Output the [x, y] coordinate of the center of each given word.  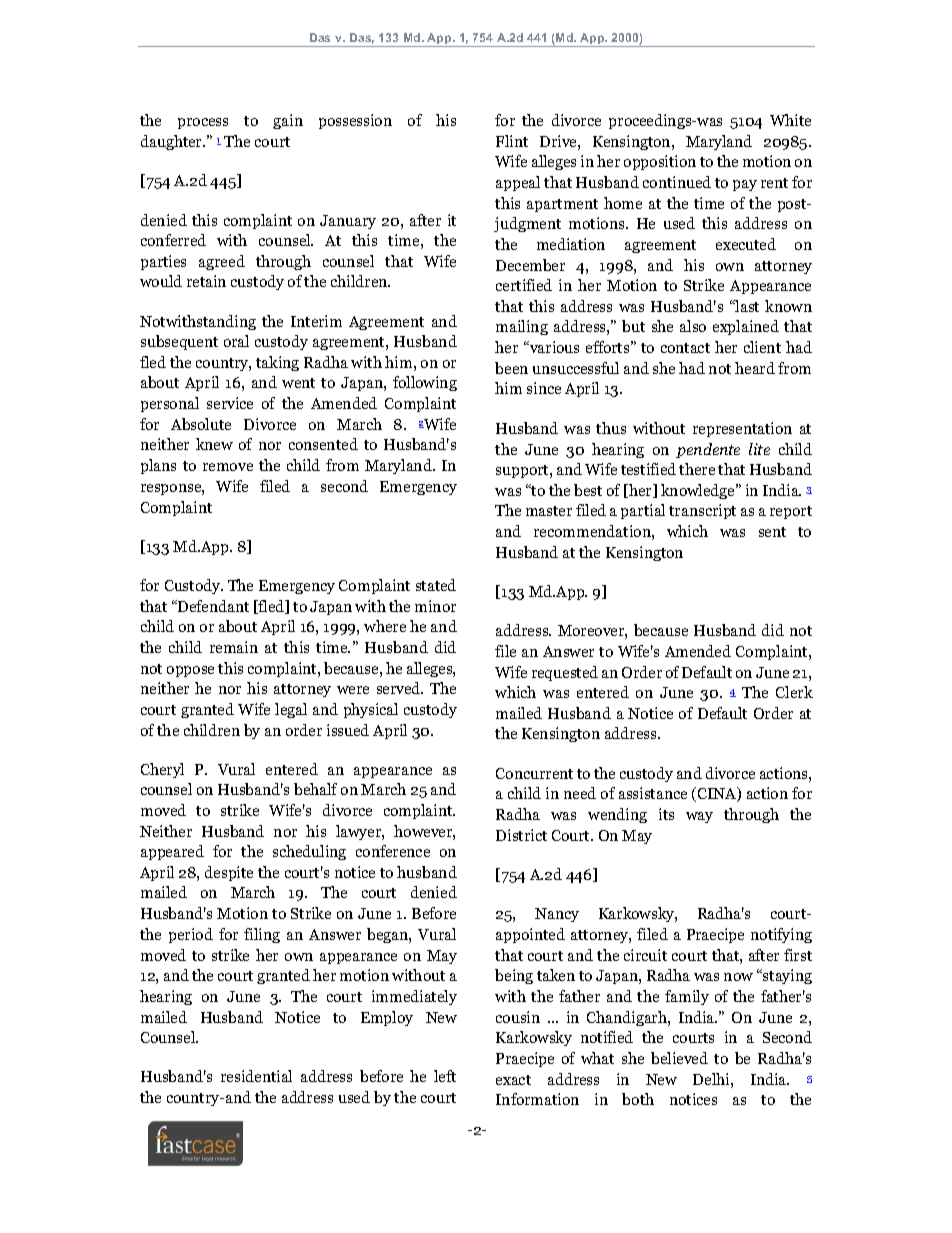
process [203, 123]
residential [256, 1076]
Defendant [212, 606]
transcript [702, 511]
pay [745, 185]
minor [435, 606]
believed [679, 1058]
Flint [512, 141]
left [445, 1076]
